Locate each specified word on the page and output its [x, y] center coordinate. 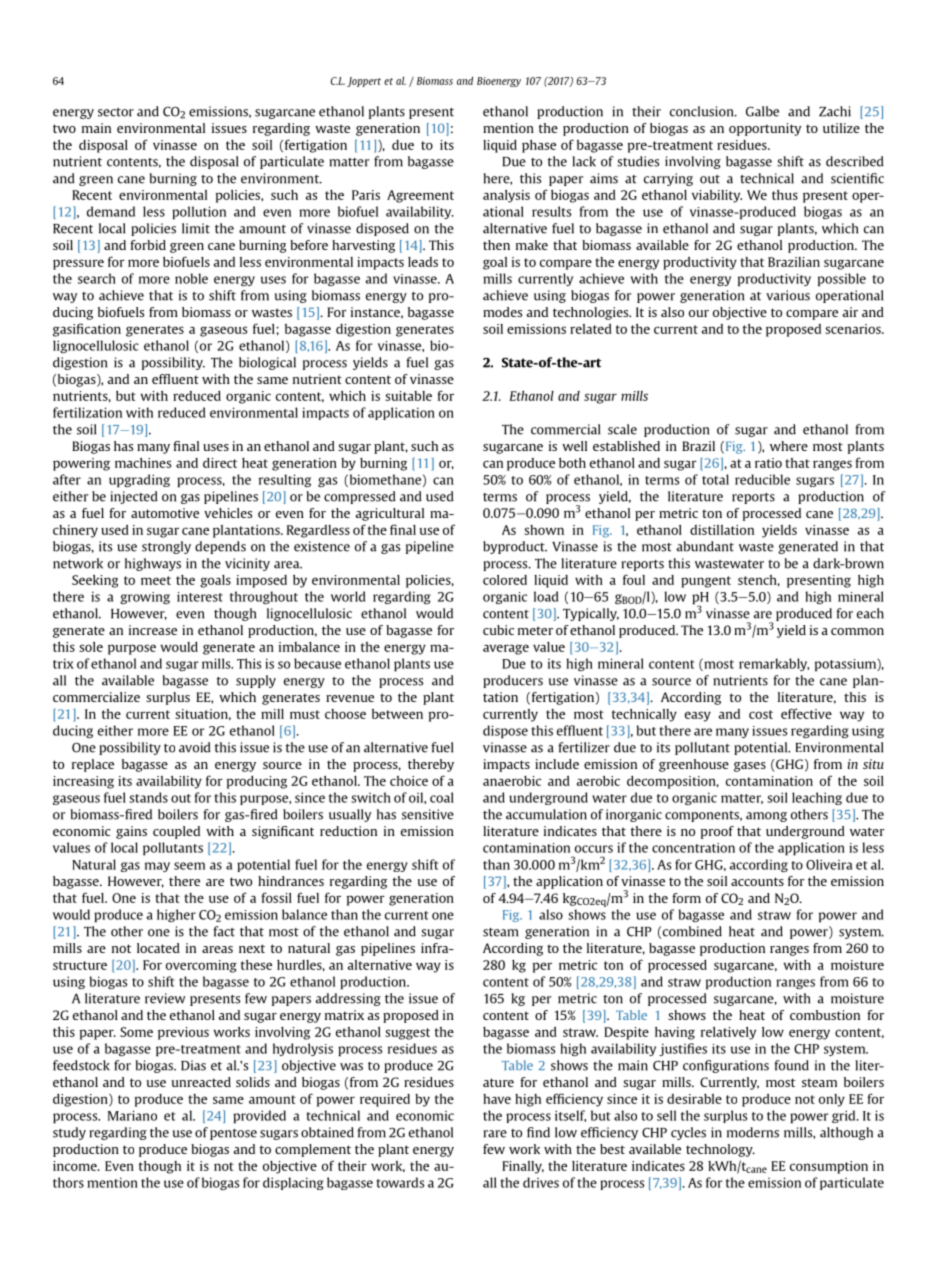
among [766, 817]
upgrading [139, 480]
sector [116, 112]
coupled [176, 832]
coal [442, 797]
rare [495, 1134]
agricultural [390, 514]
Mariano [132, 1115]
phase [539, 146]
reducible [762, 479]
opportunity [765, 129]
